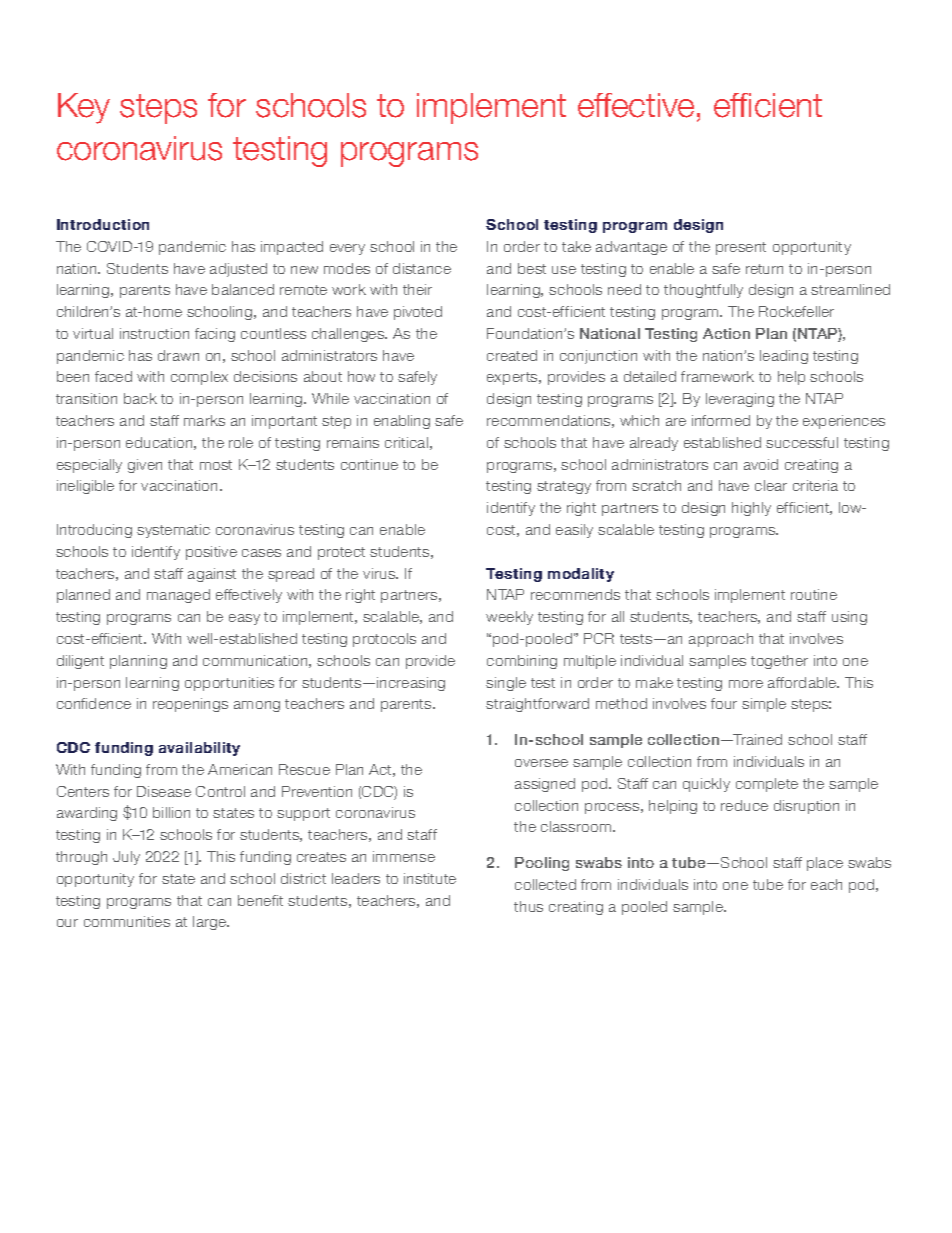 This page has width=952, height=1233. I want to click on Key, so click(84, 108).
